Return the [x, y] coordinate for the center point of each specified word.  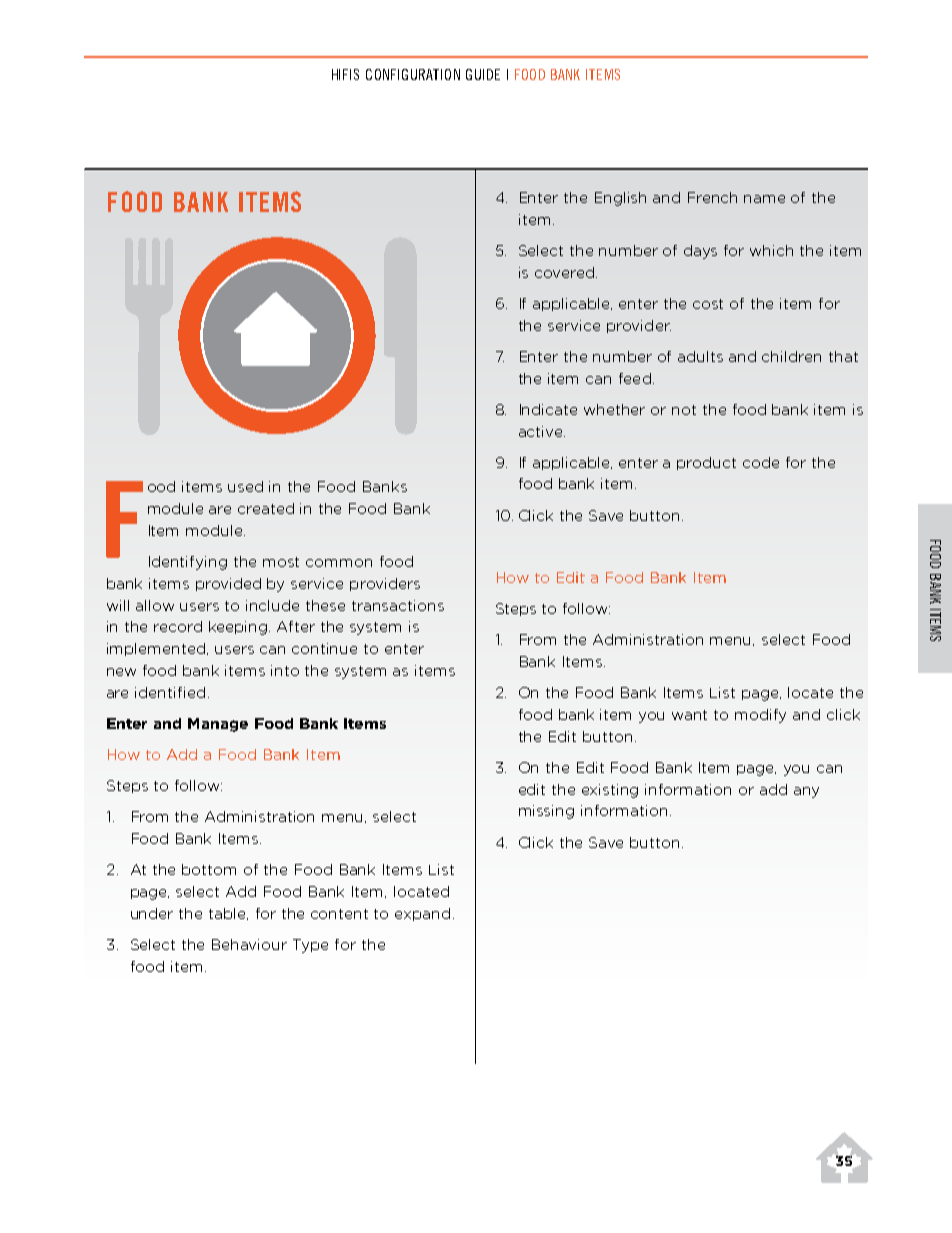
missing [546, 812]
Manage [218, 725]
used [245, 486]
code [761, 462]
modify [760, 716]
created [266, 508]
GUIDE [483, 74]
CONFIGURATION [413, 74]
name [764, 199]
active [542, 431]
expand [422, 914]
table [228, 914]
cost [708, 304]
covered [564, 272]
